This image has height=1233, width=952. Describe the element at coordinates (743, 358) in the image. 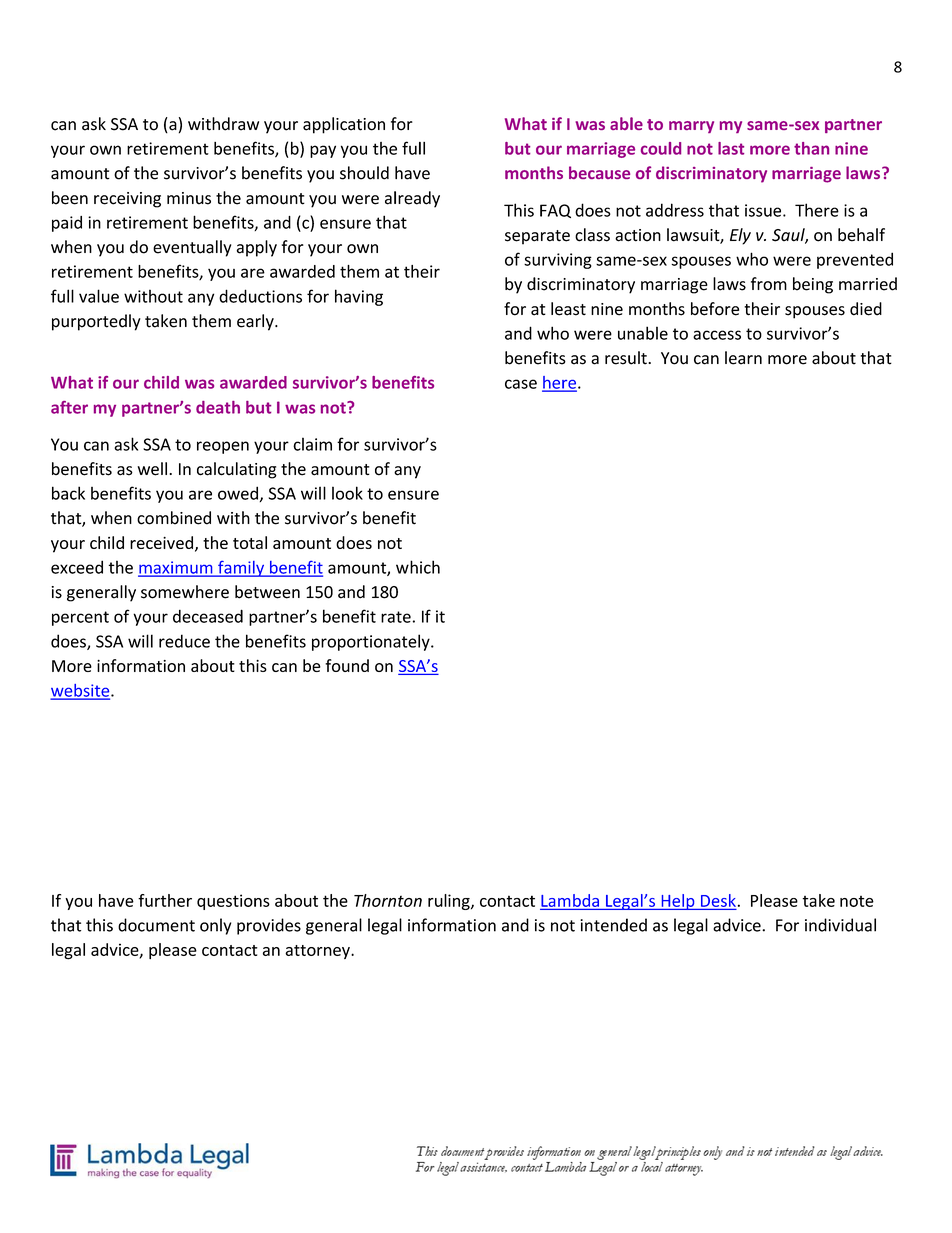

I see `learn` at that location.
